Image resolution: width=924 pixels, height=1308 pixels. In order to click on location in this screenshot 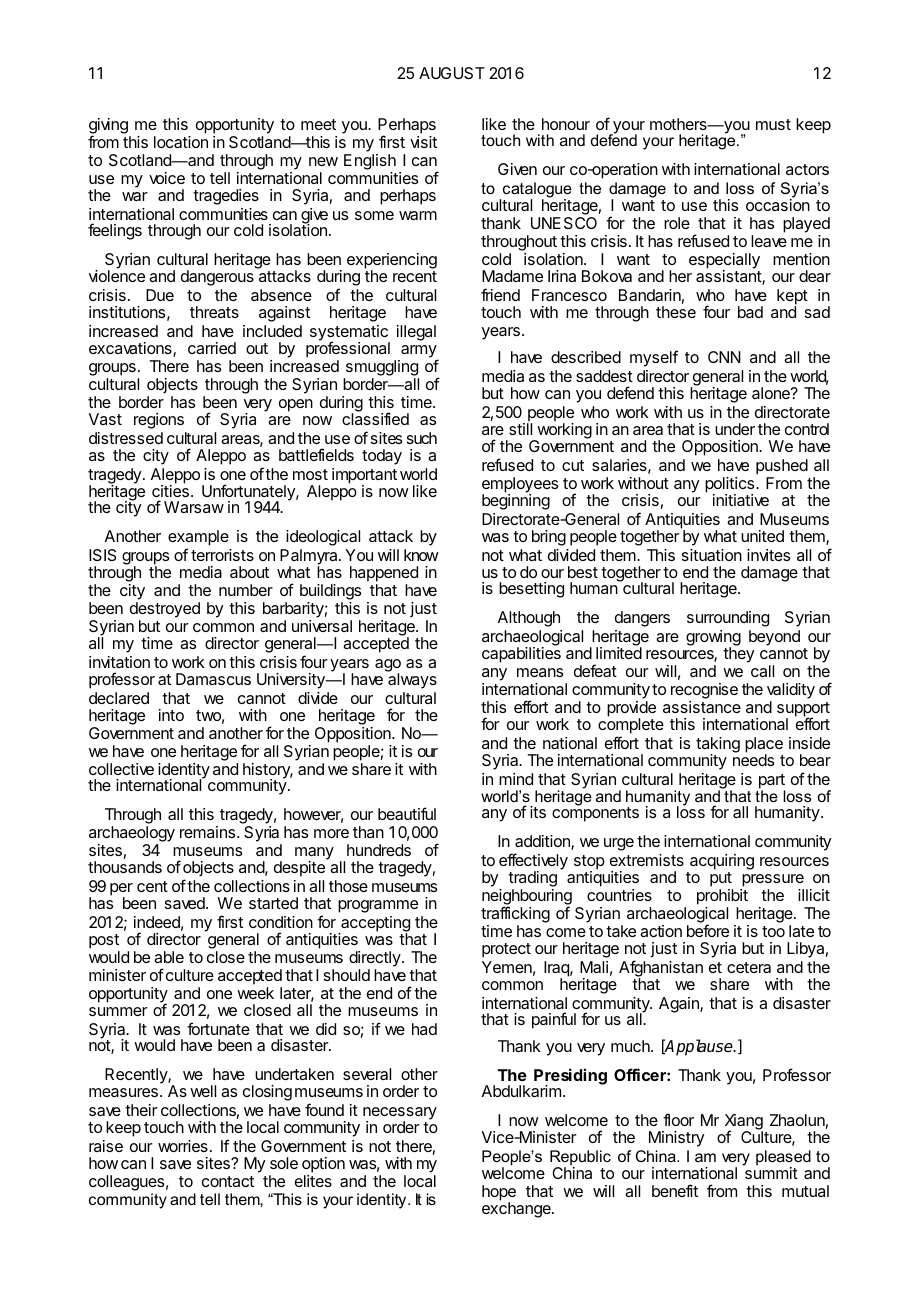, I will do `click(181, 142)`.
